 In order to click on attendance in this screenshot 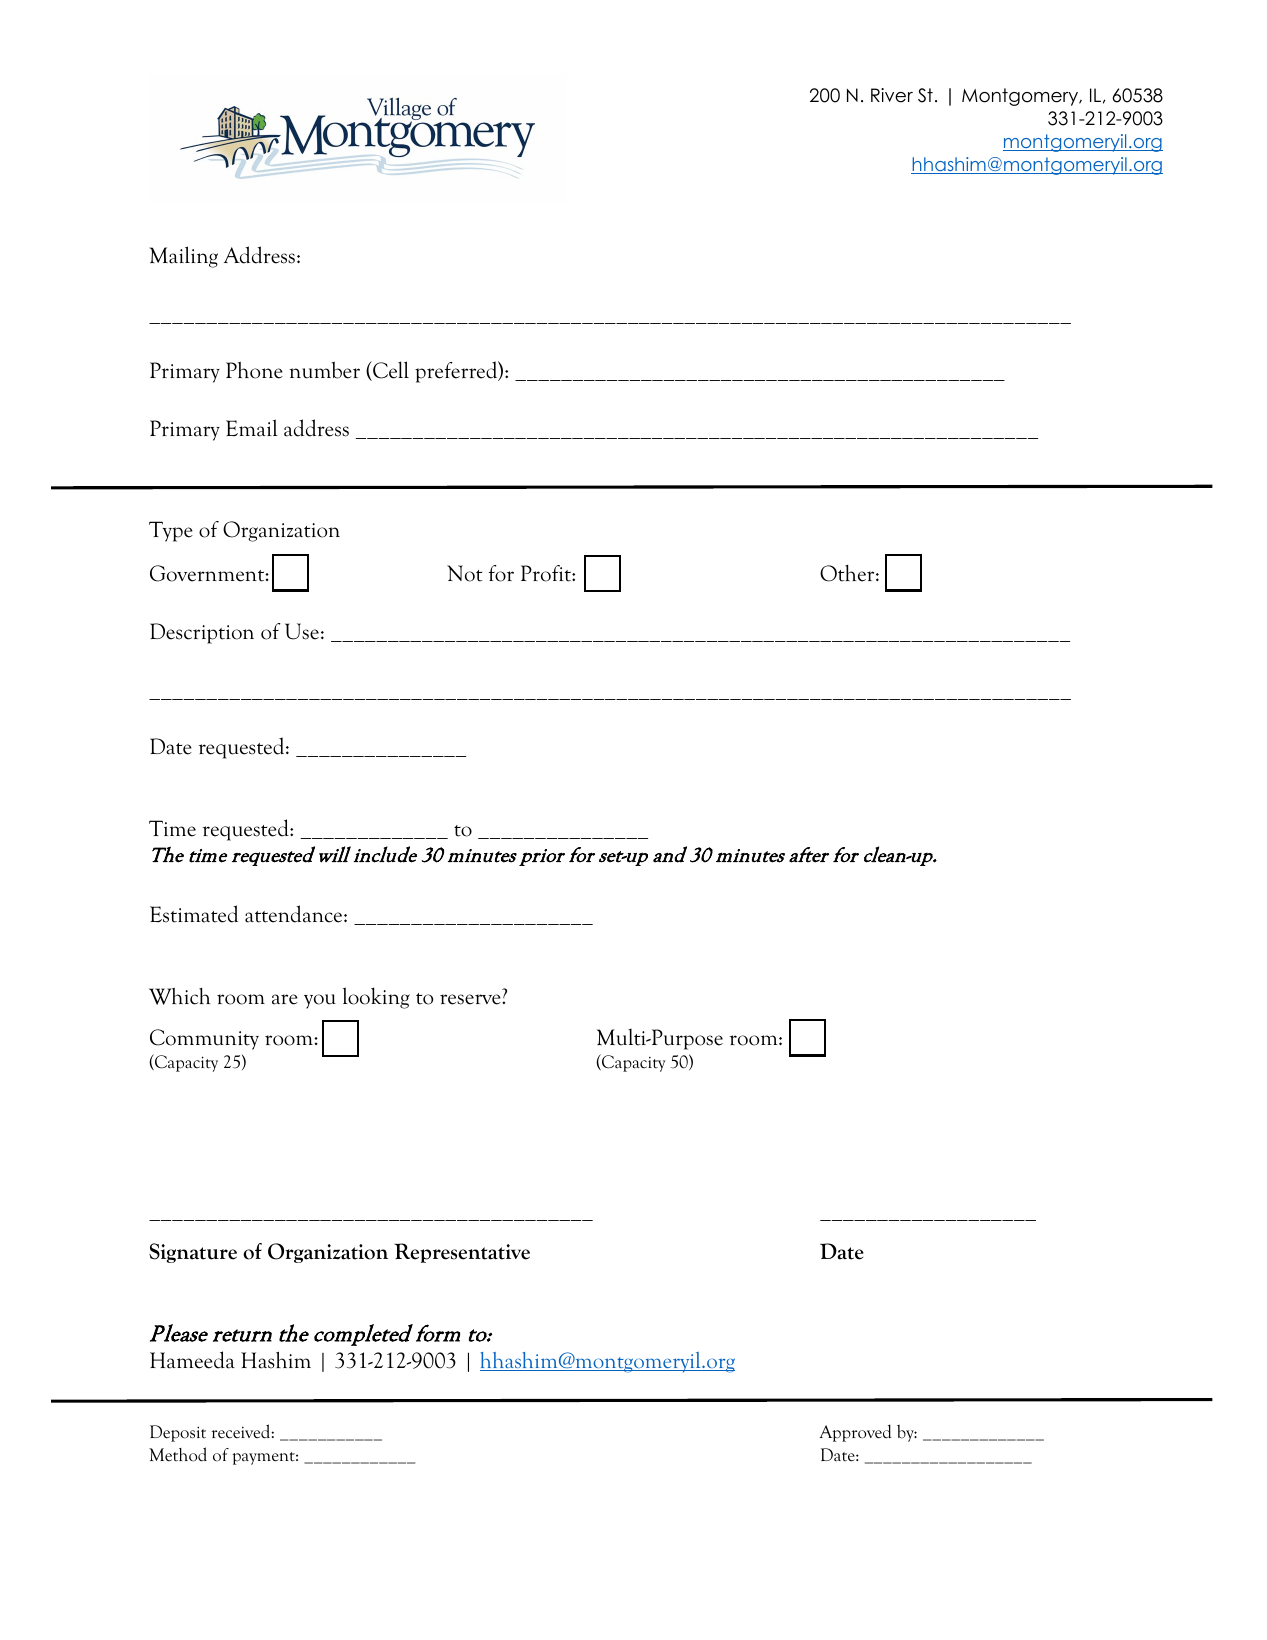, I will do `click(295, 914)`.
